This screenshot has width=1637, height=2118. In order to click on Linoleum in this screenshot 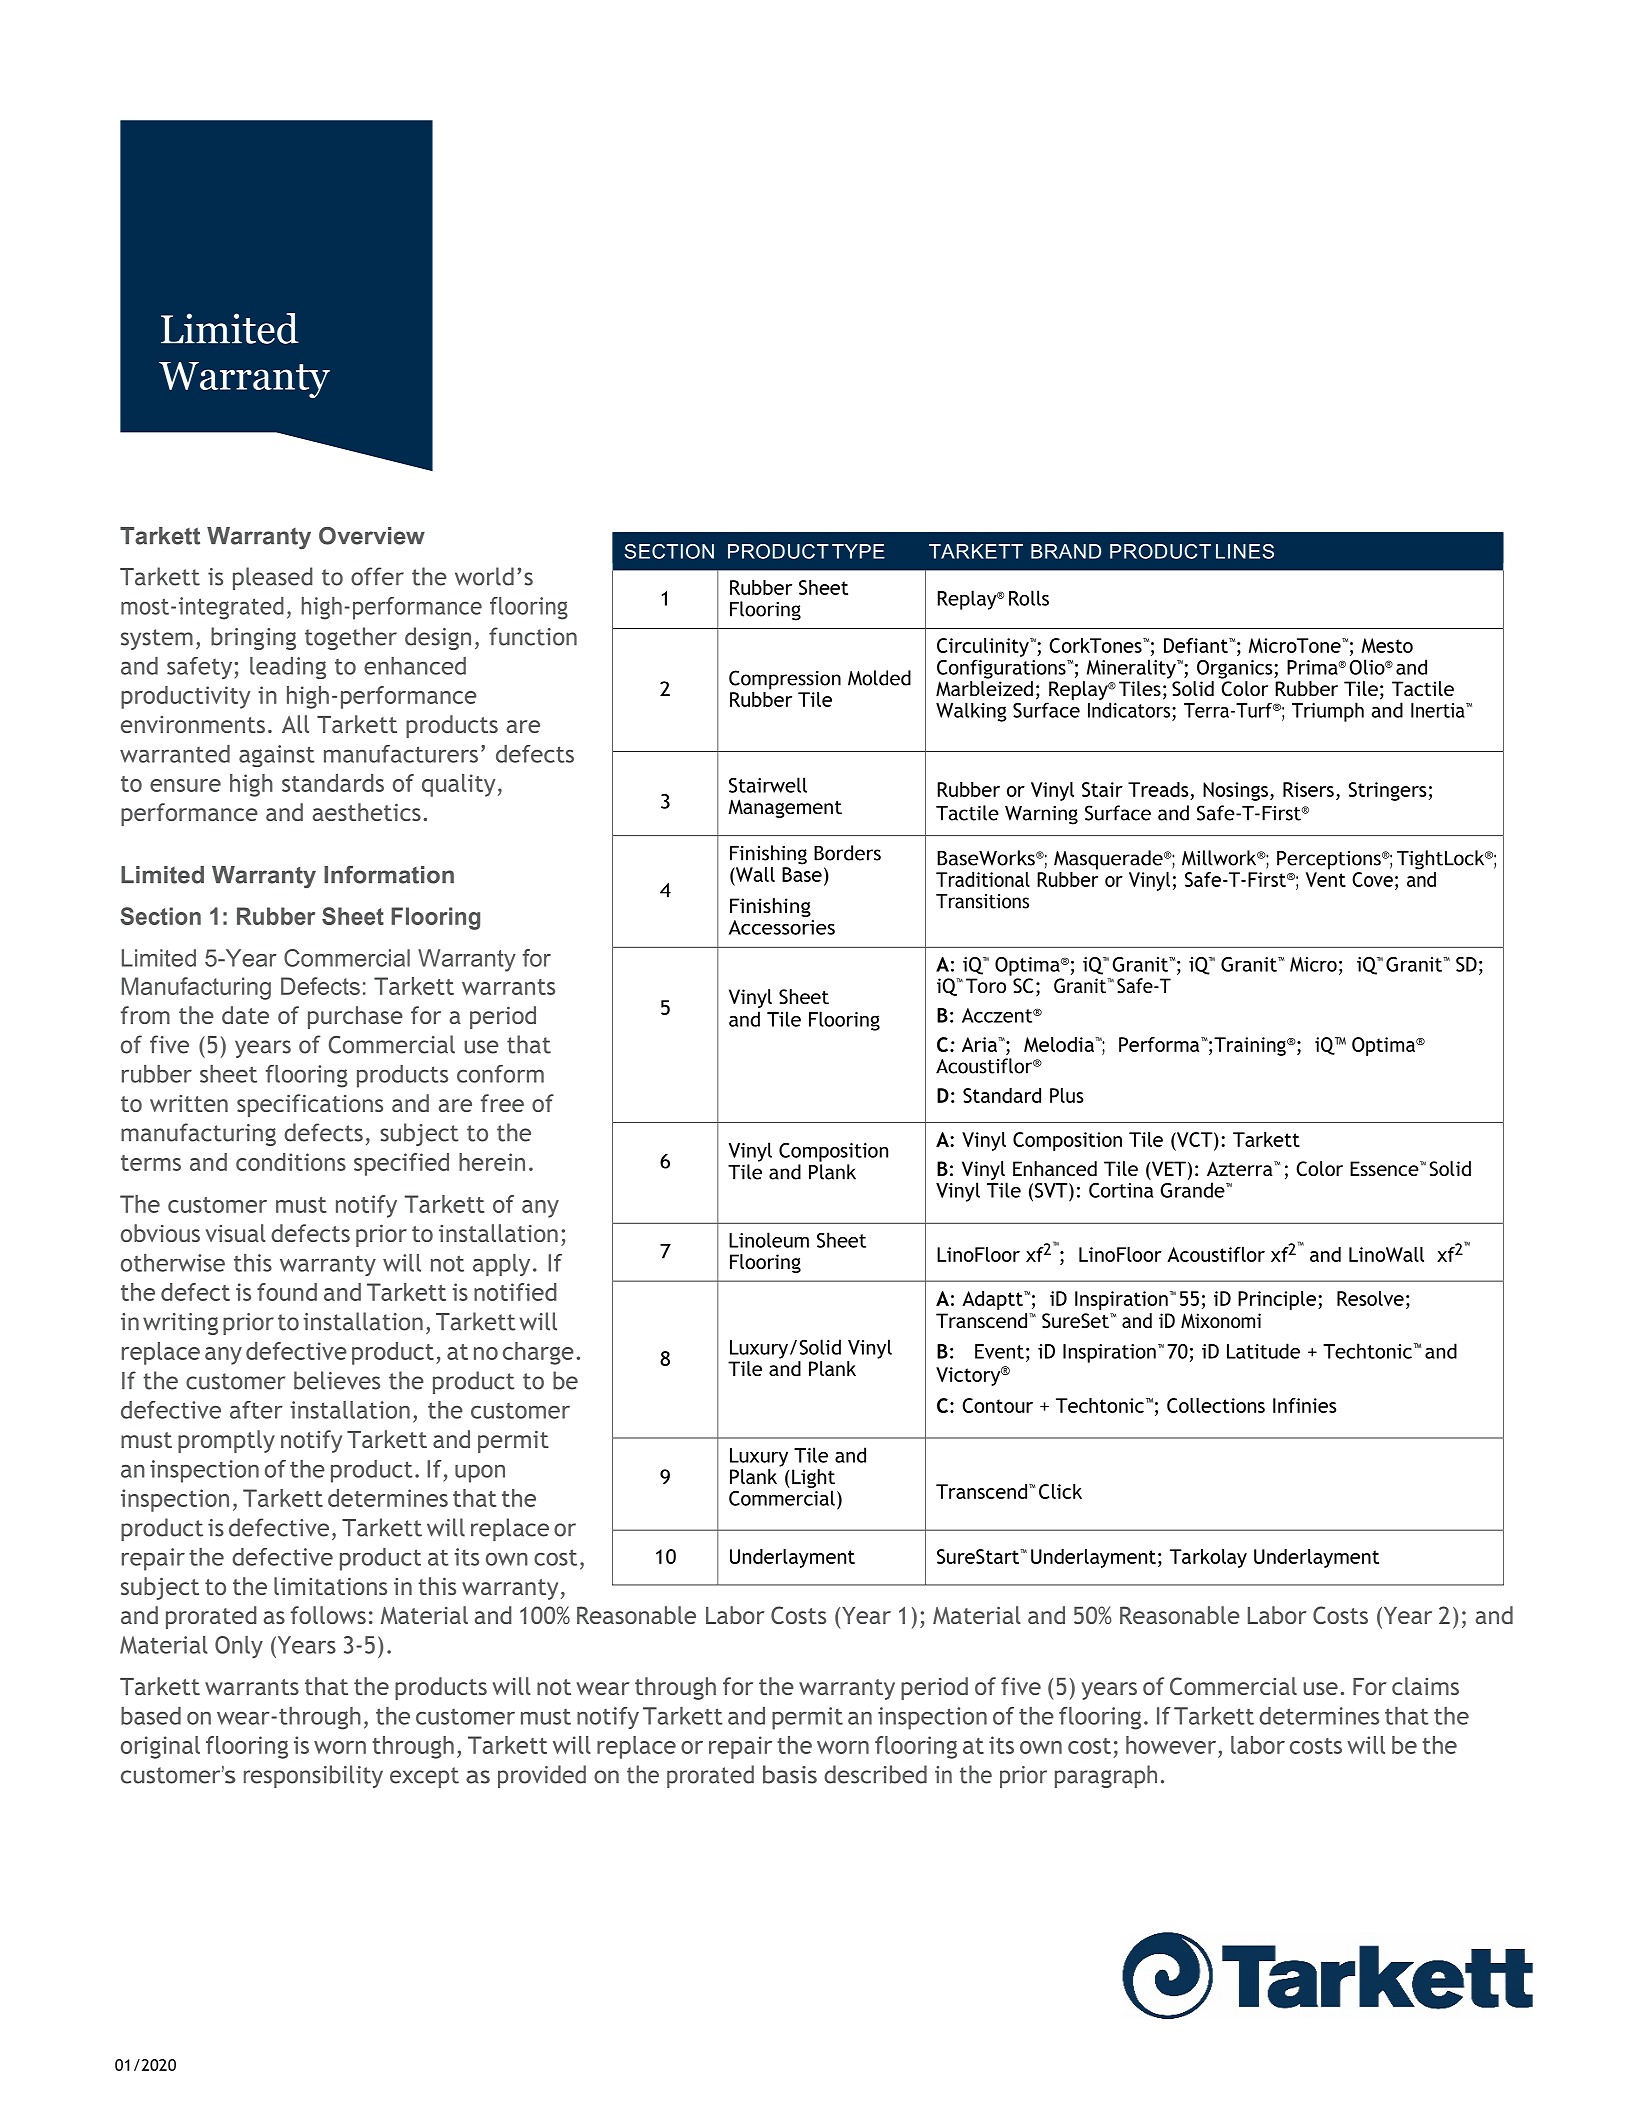, I will do `click(769, 1240)`.
